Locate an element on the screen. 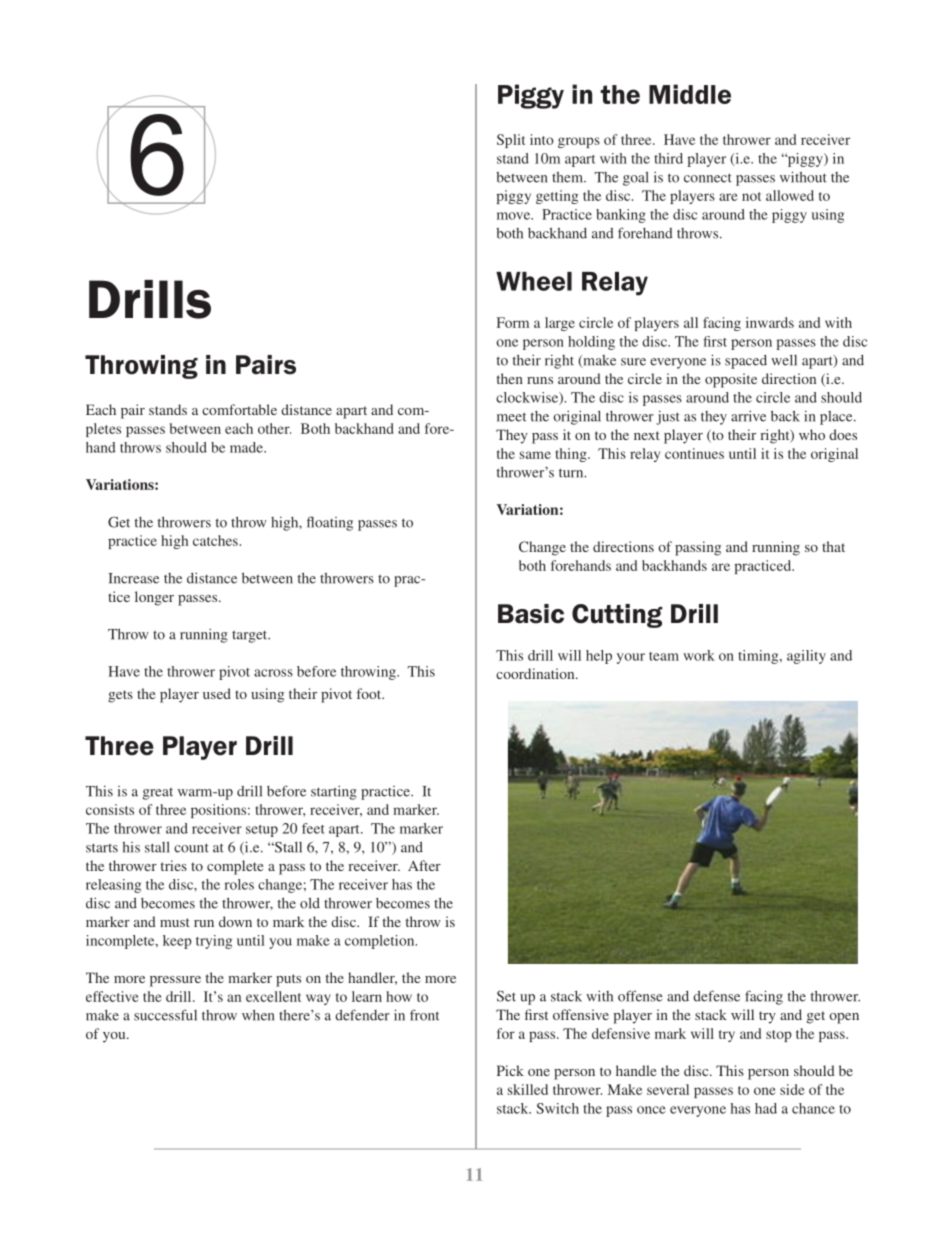 The image size is (952, 1233). into is located at coordinates (542, 139).
